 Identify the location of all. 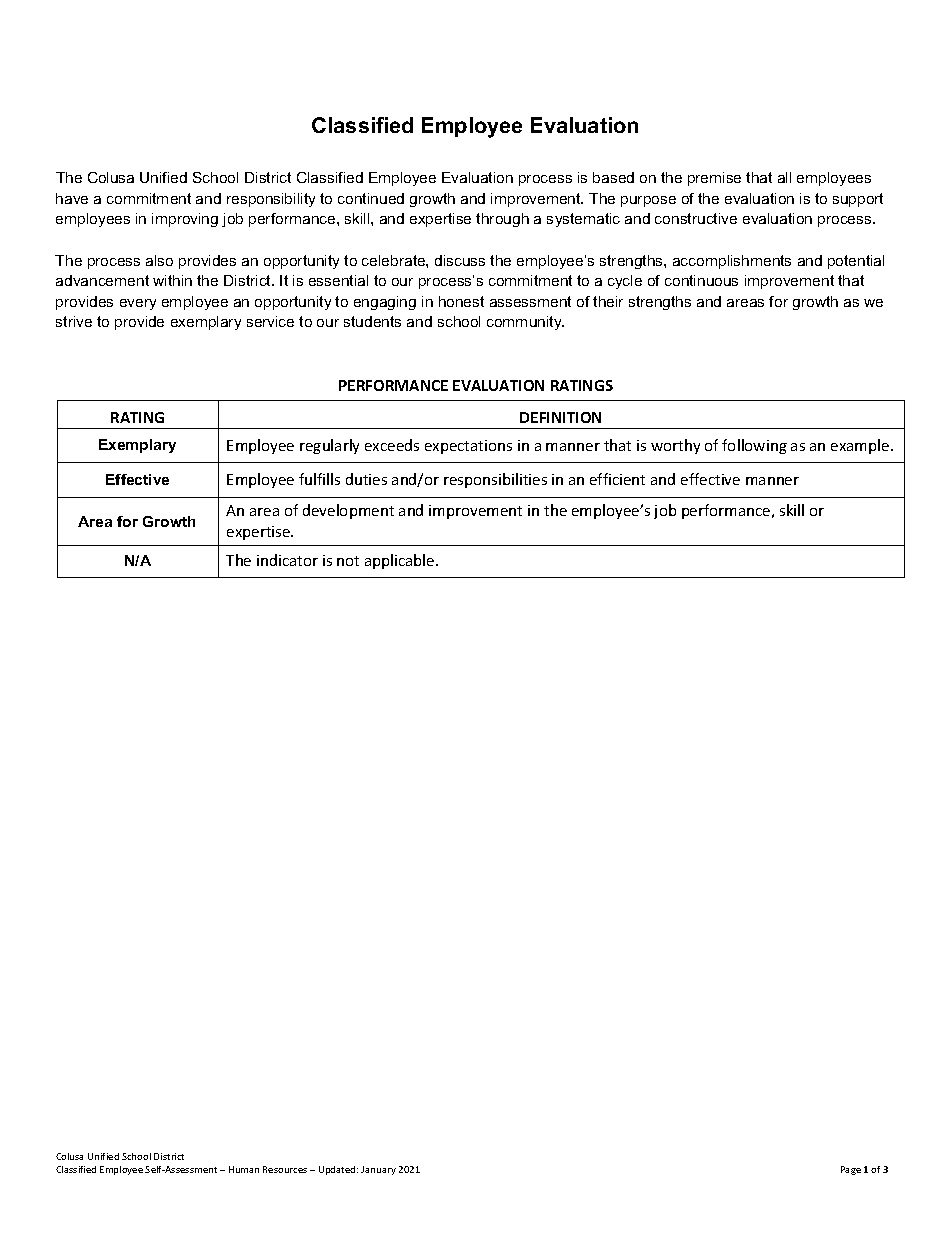
(784, 177).
